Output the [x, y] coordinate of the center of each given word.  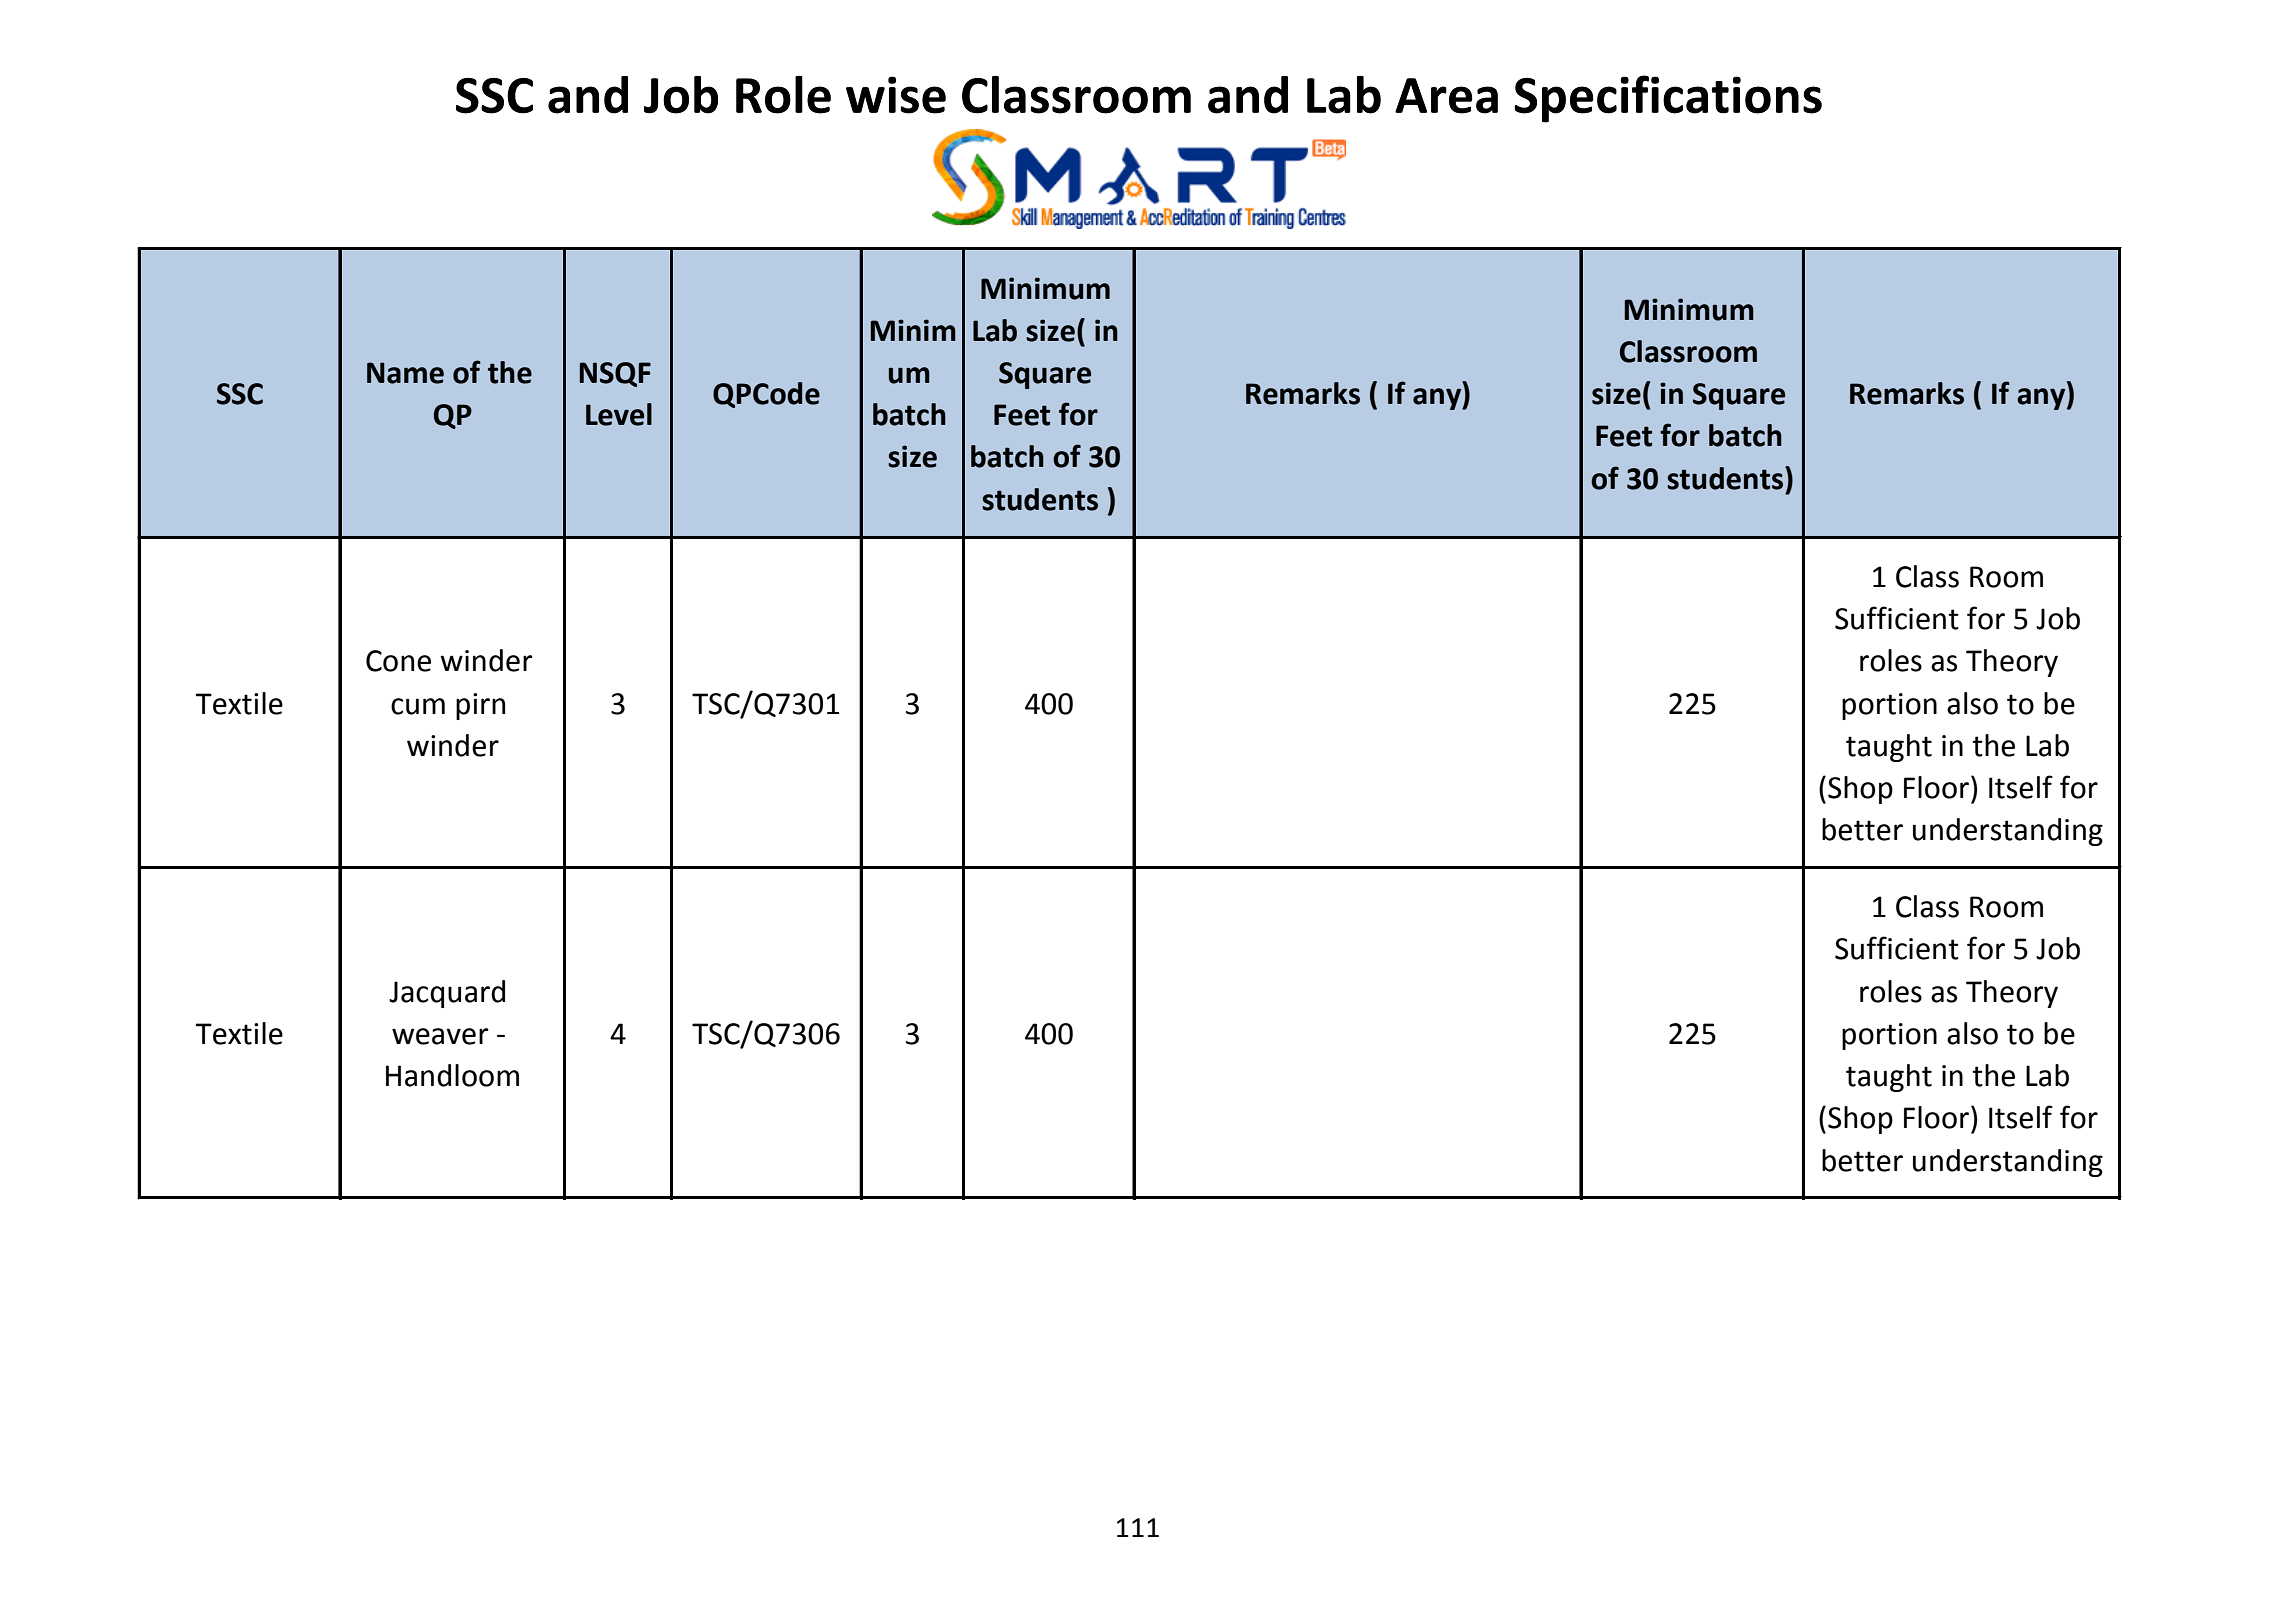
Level [619, 414]
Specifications [1668, 99]
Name [405, 373]
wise [896, 95]
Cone [398, 661]
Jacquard [447, 994]
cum [418, 706]
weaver [440, 1036]
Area [1446, 96]
